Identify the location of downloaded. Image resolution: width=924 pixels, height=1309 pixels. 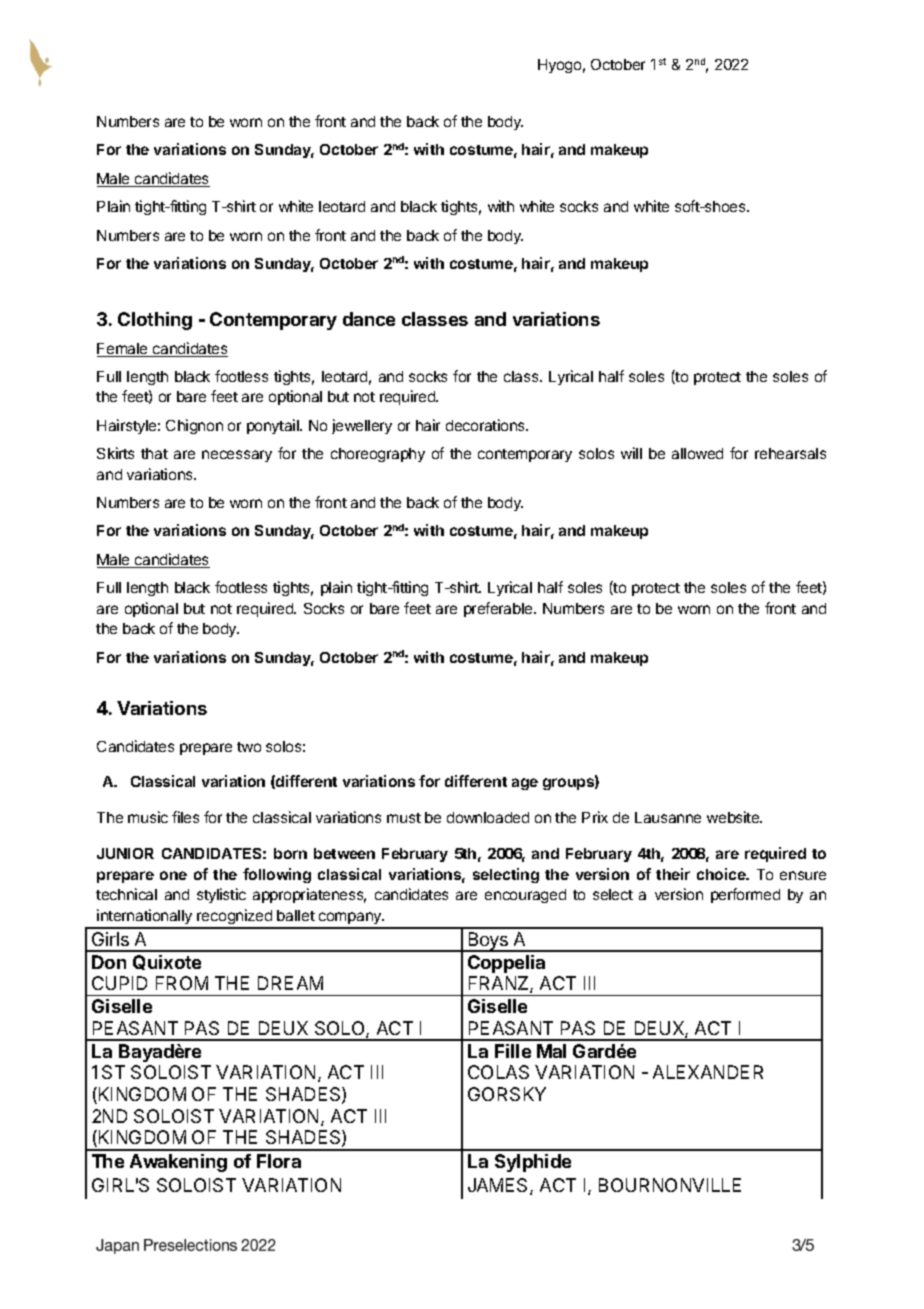
(488, 817).
